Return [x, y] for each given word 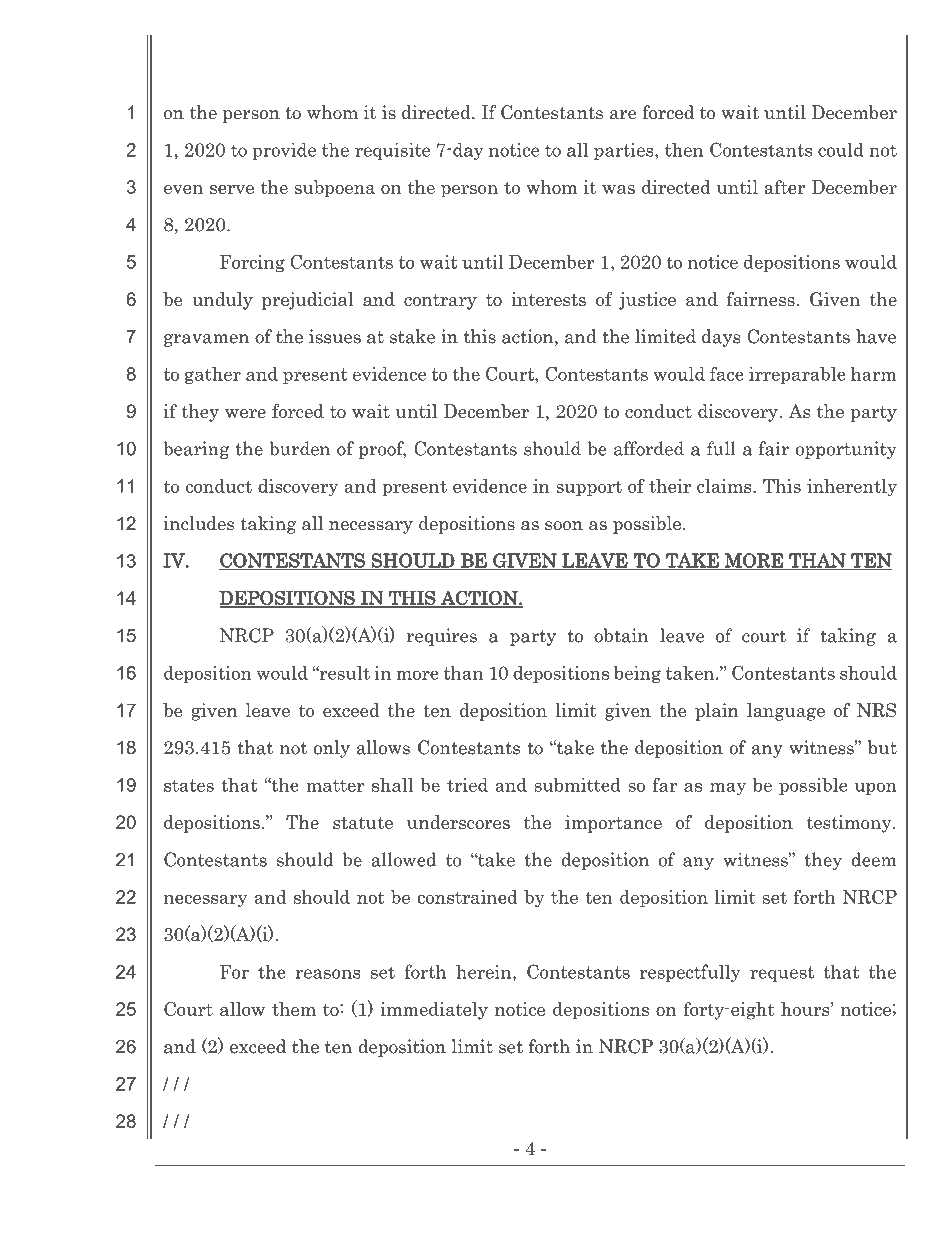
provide [284, 151]
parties [625, 151]
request [782, 974]
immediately [434, 1011]
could [841, 149]
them [294, 1009]
